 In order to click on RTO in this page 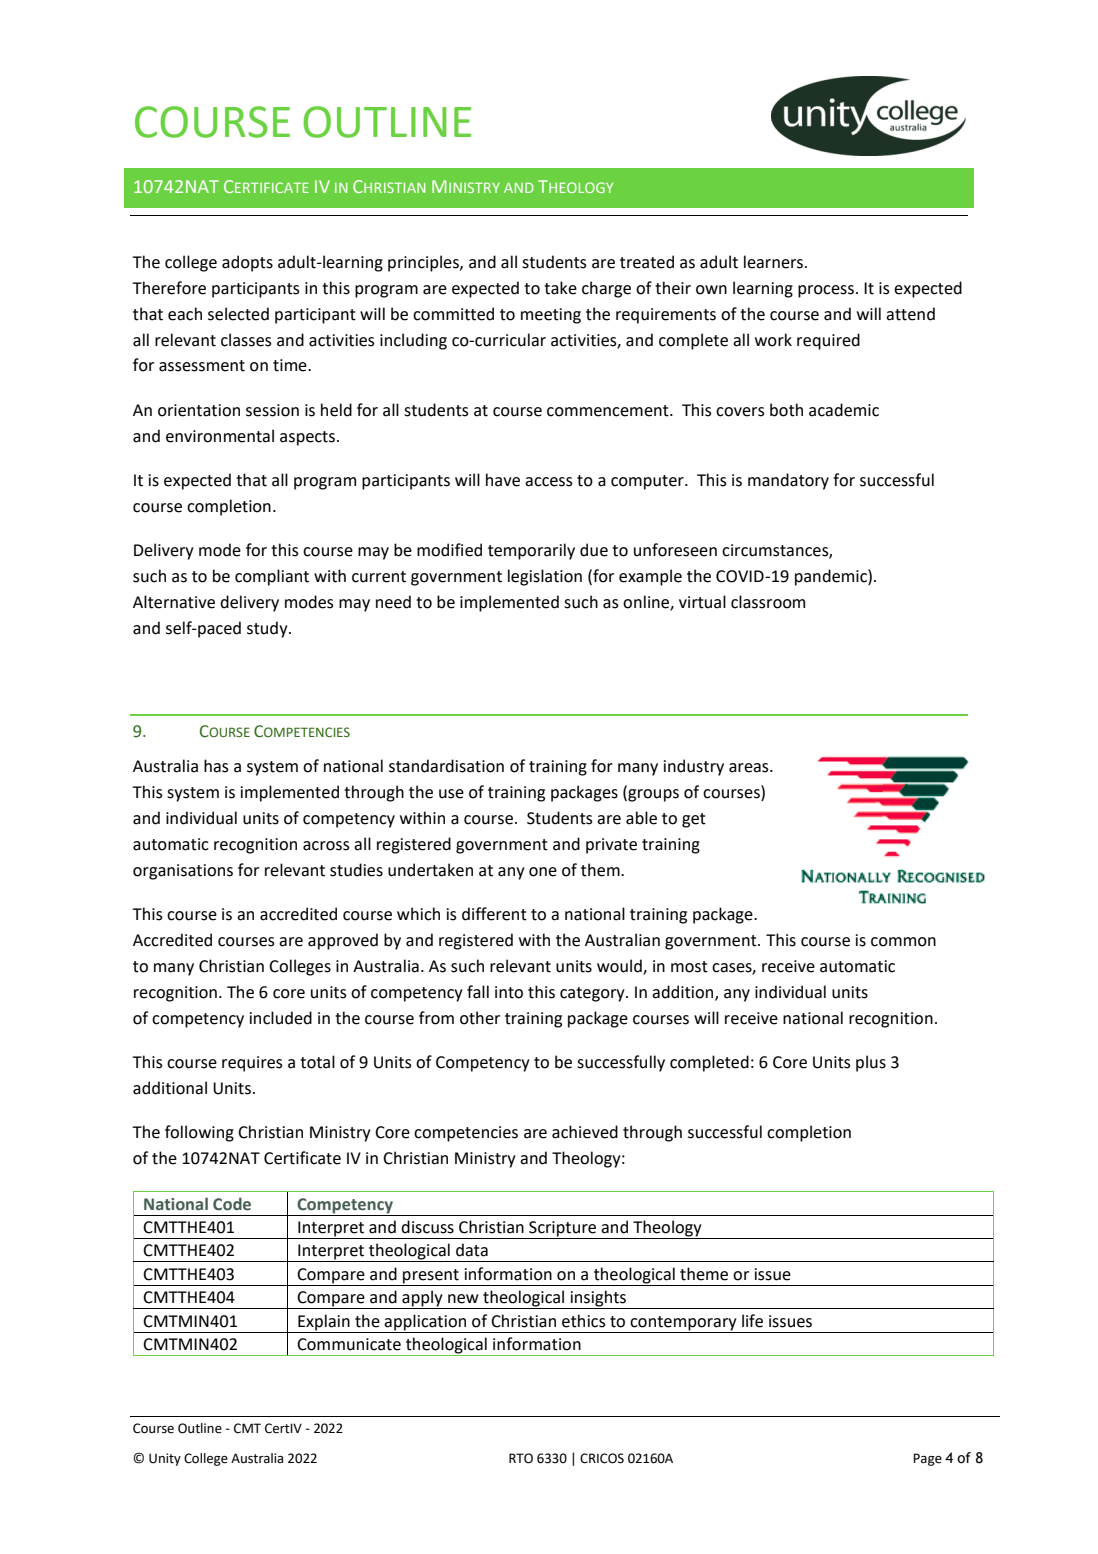, I will do `click(521, 1458)`.
